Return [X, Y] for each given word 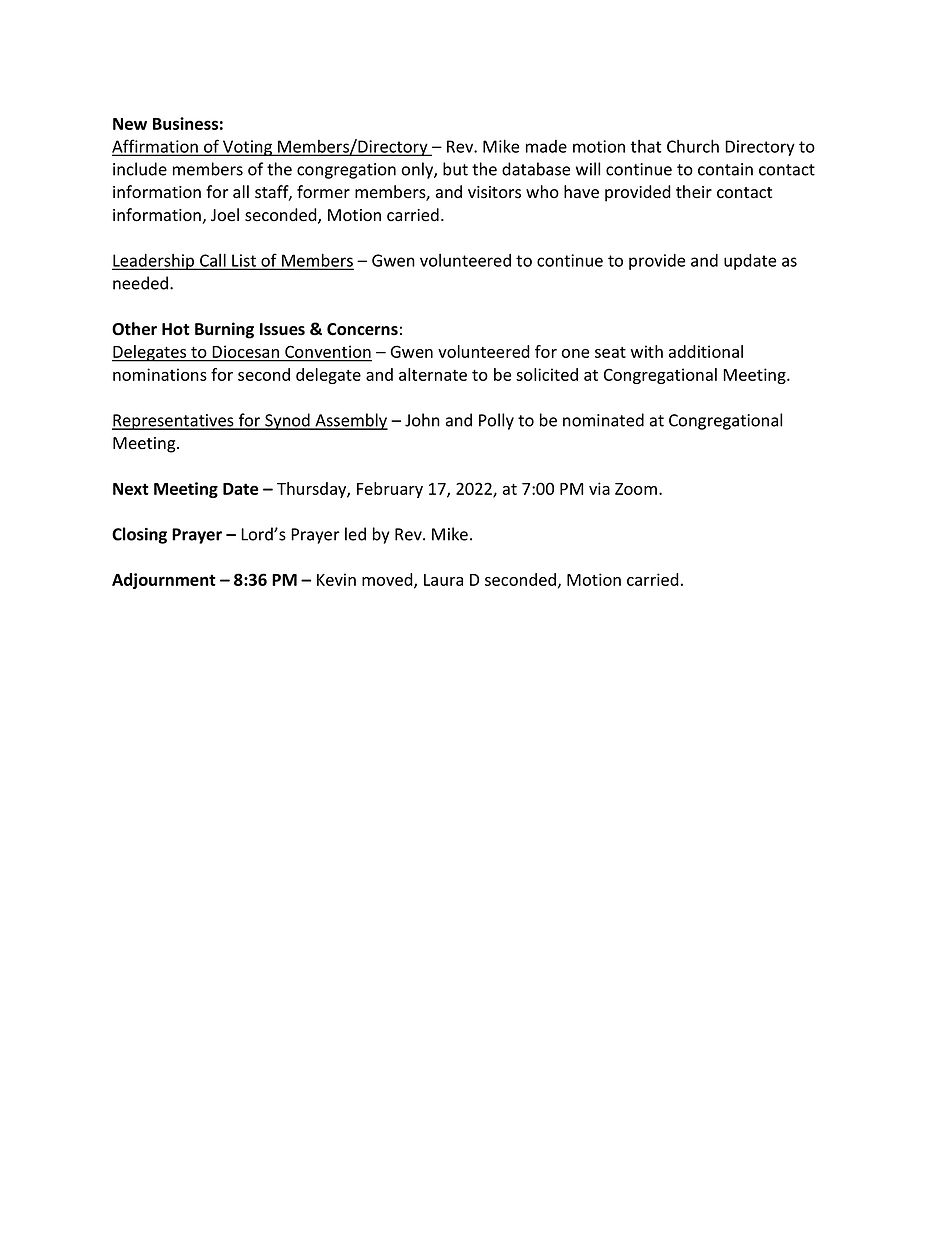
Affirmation [156, 147]
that [646, 146]
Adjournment [164, 581]
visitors [494, 192]
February [390, 490]
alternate [433, 374]
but [455, 169]
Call [213, 261]
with [647, 351]
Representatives [174, 422]
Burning [224, 330]
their [694, 192]
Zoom [636, 489]
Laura [443, 580]
